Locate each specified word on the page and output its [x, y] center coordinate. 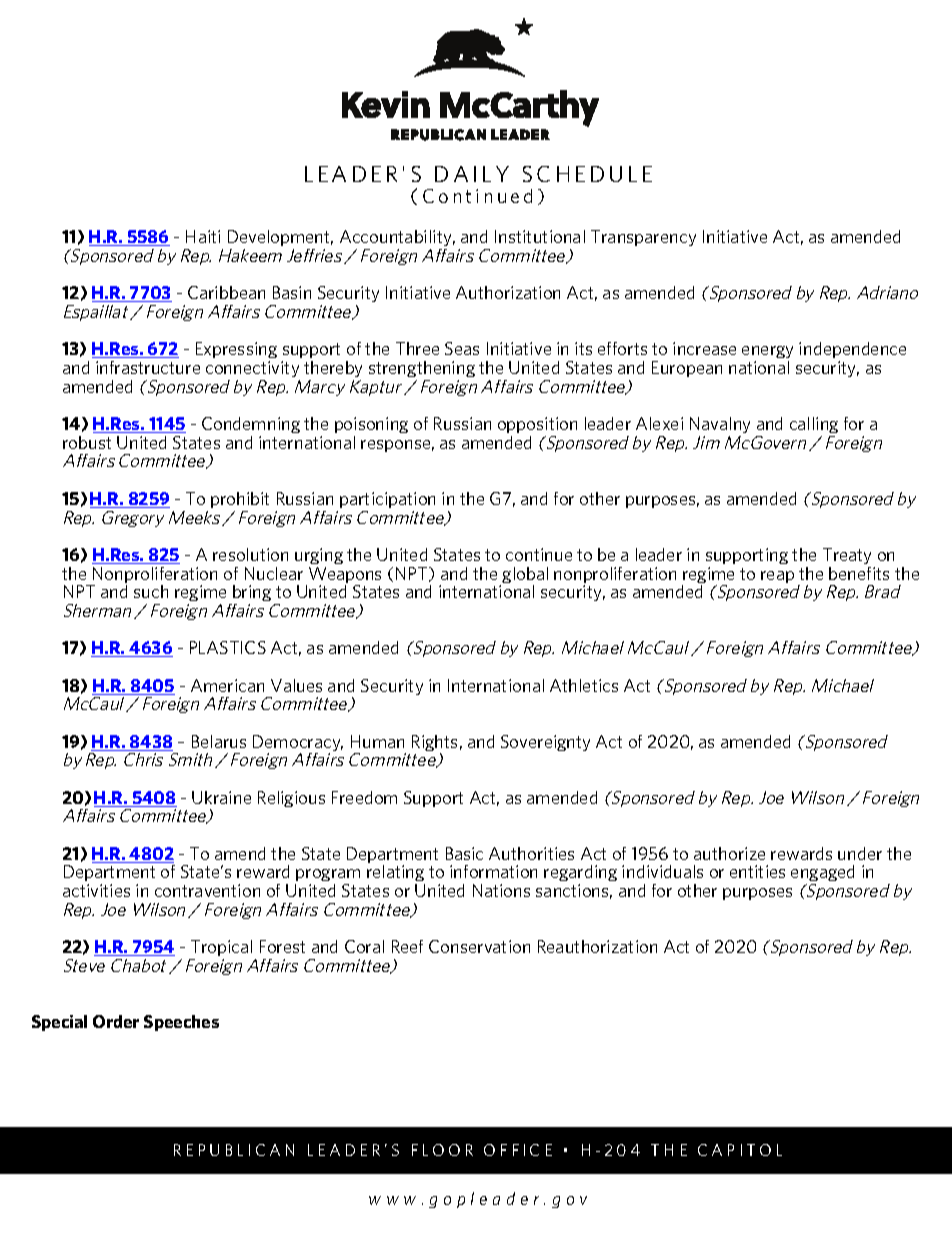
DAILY [472, 174]
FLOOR [442, 1150]
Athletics [584, 685]
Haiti [203, 236]
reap [777, 577]
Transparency [643, 238]
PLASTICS [228, 647]
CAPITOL [740, 1150]
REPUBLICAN [234, 1150]
